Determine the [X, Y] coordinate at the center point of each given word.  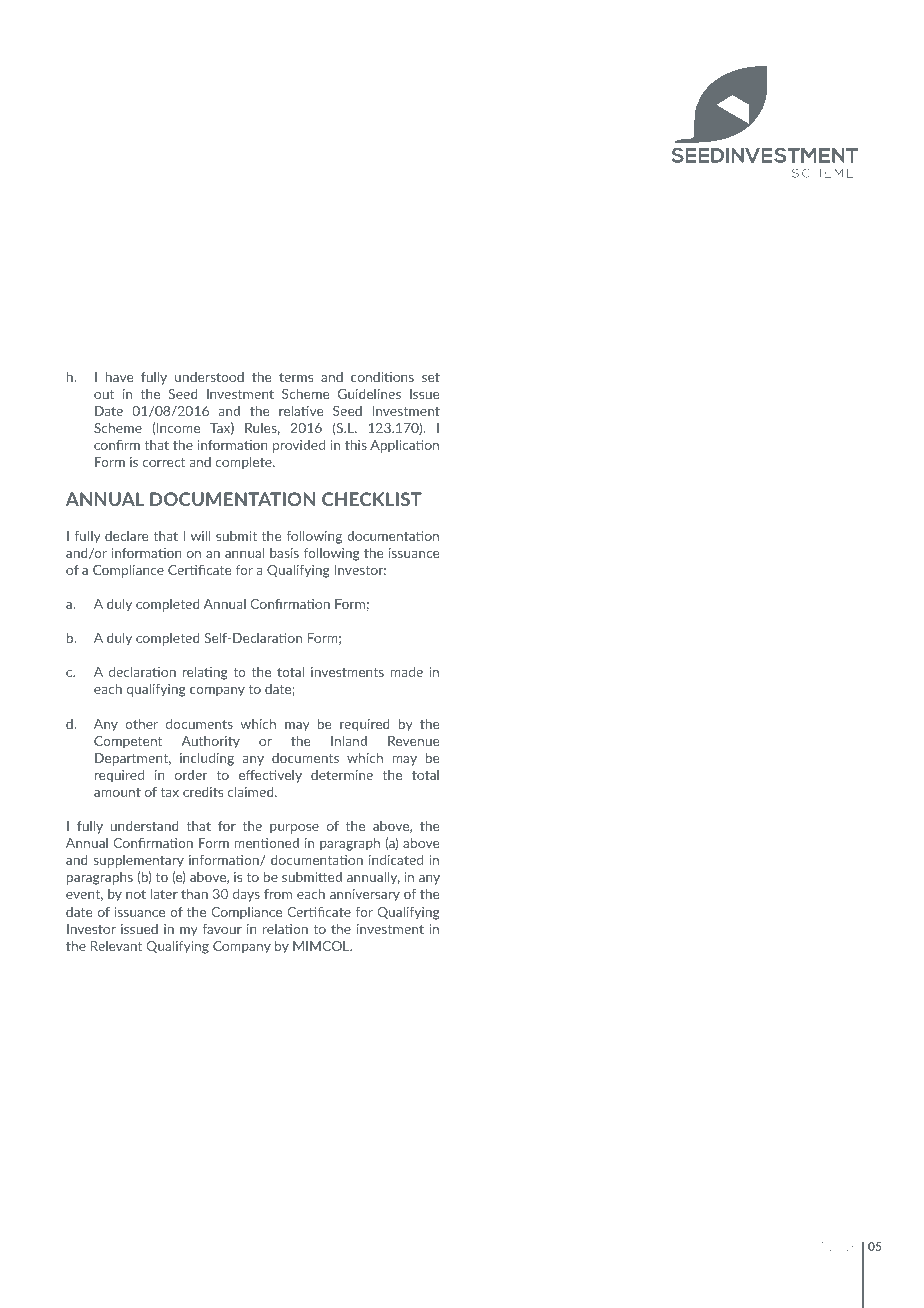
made [406, 671]
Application [404, 446]
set [431, 377]
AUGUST [801, 1246]
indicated [396, 859]
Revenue [414, 741]
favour [222, 929]
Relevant [116, 946]
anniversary [365, 895]
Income [178, 428]
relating [205, 673]
